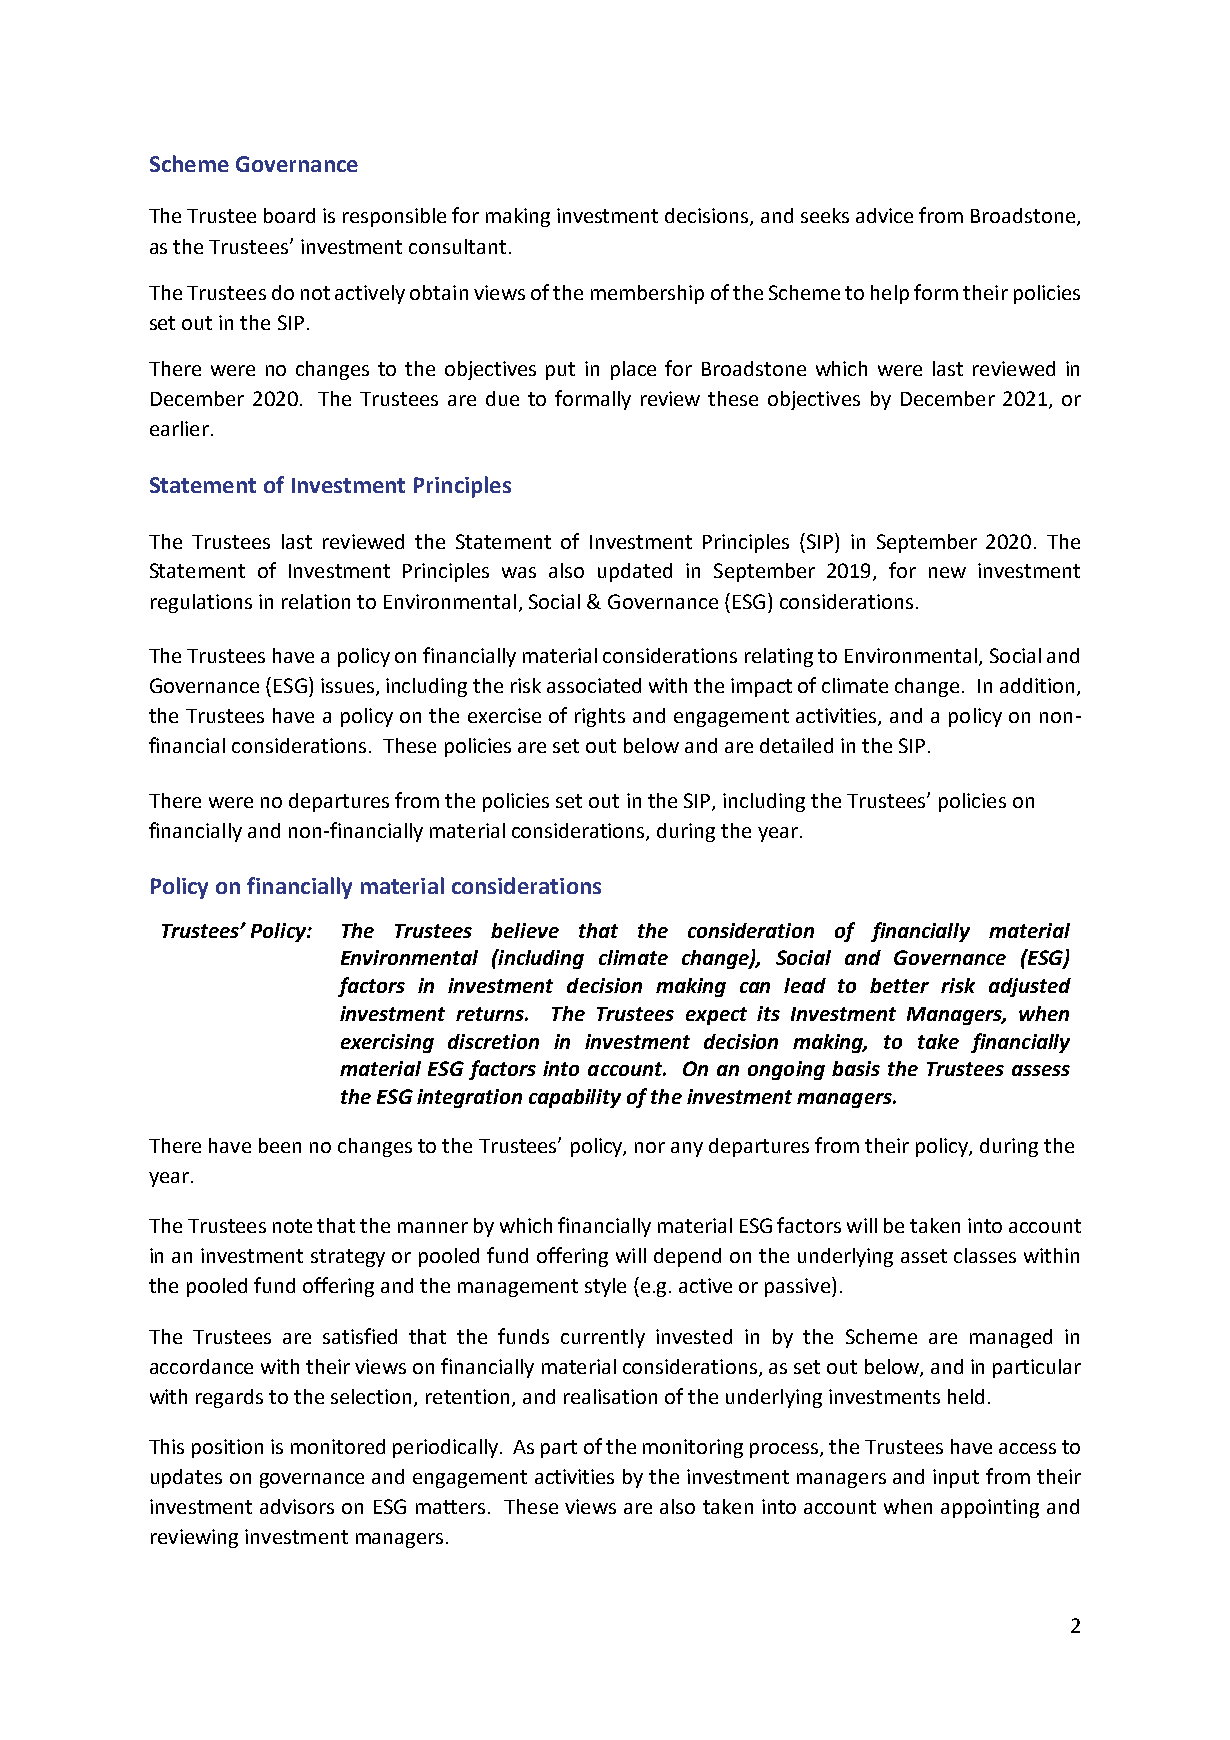  Describe the element at coordinates (280, 1145) in the page. I see `been` at that location.
